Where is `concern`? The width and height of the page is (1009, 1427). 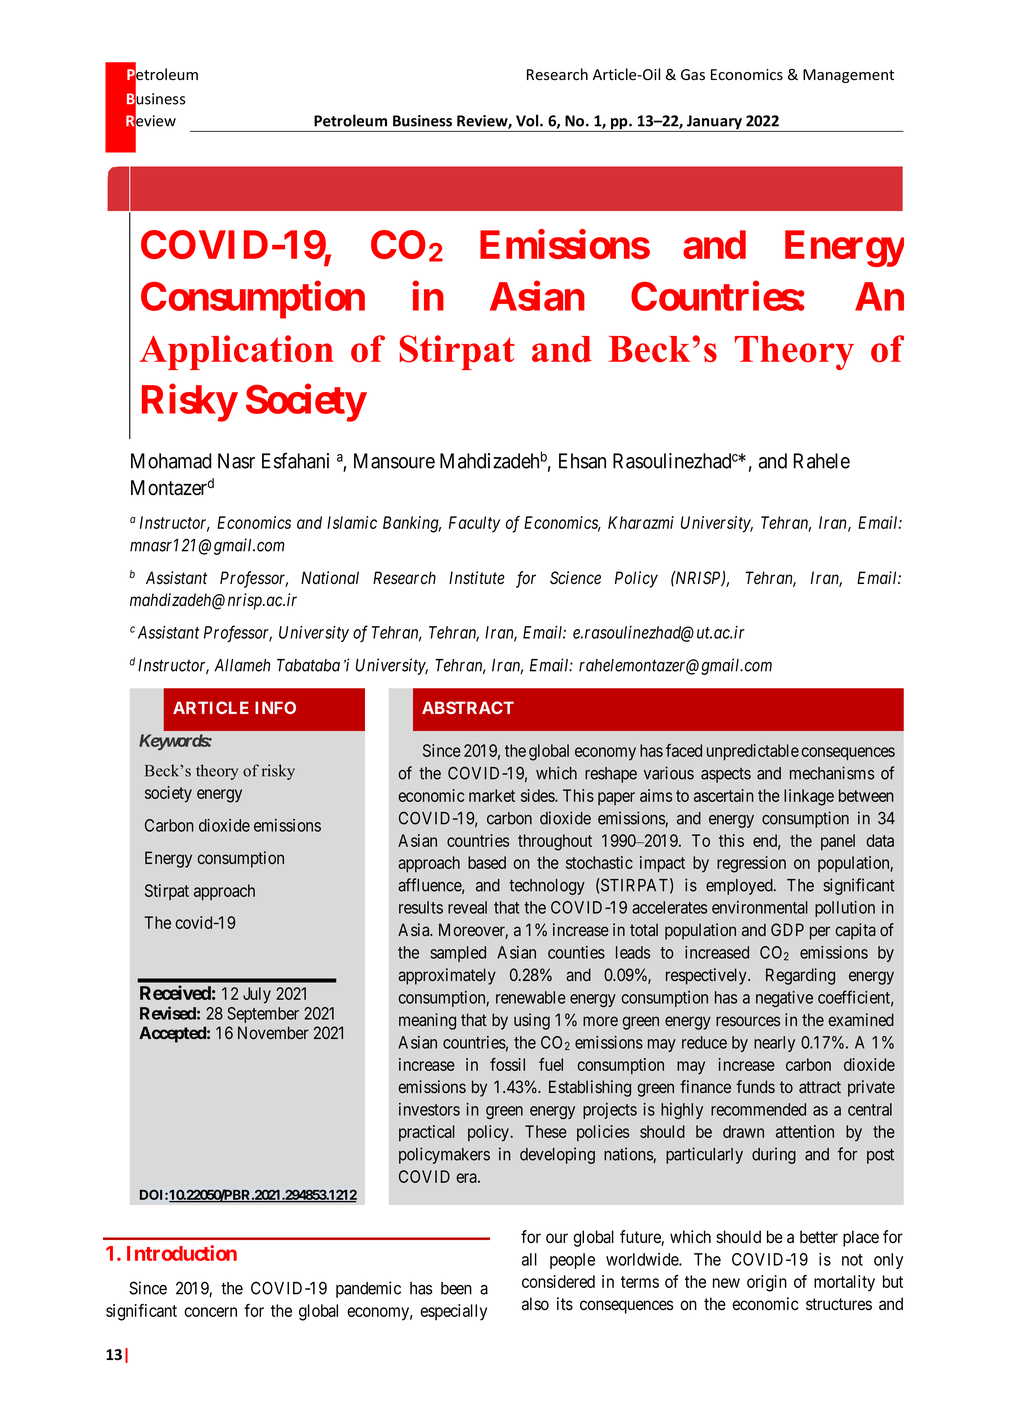 concern is located at coordinates (210, 1312).
